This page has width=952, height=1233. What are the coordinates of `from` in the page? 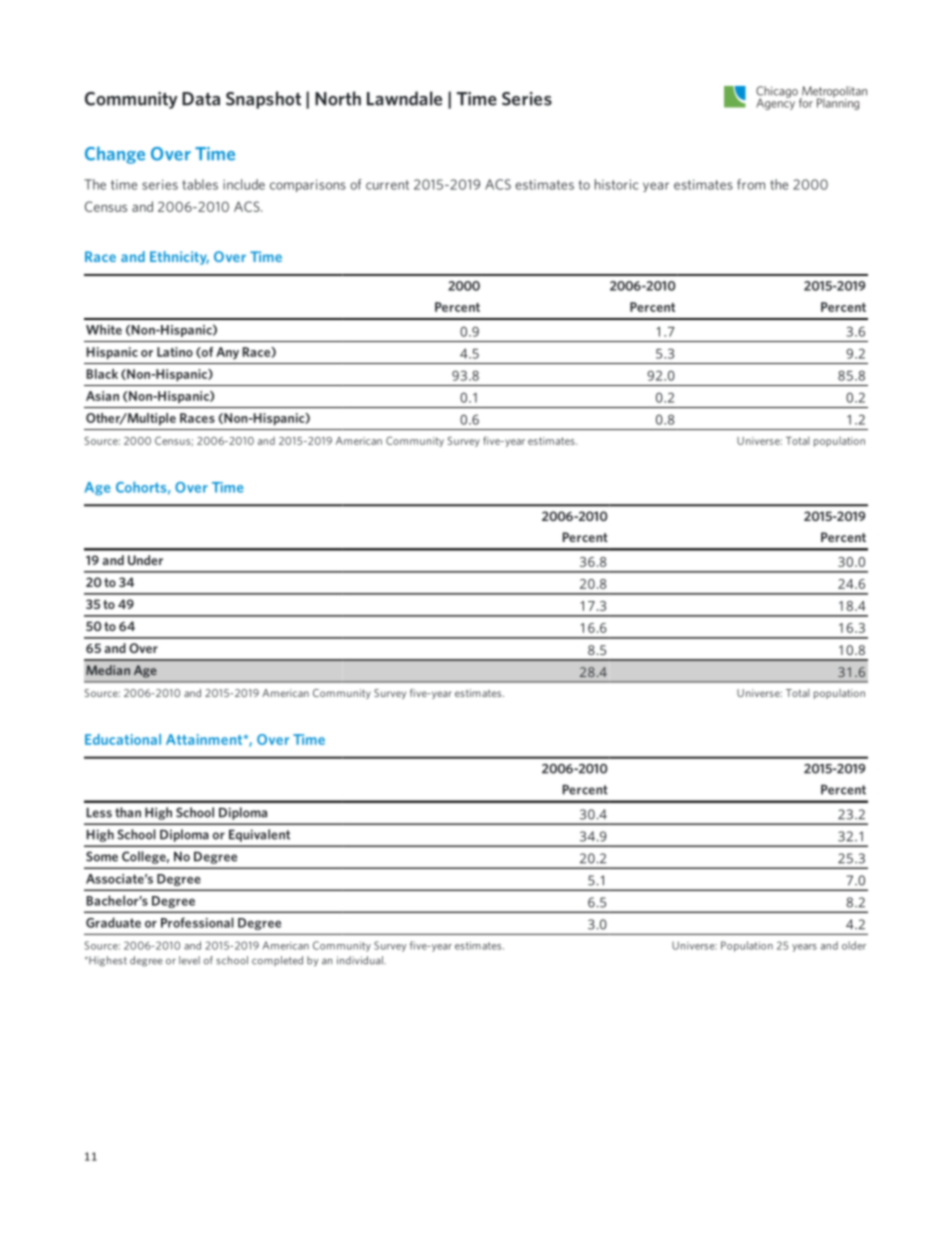 It's located at (751, 184).
